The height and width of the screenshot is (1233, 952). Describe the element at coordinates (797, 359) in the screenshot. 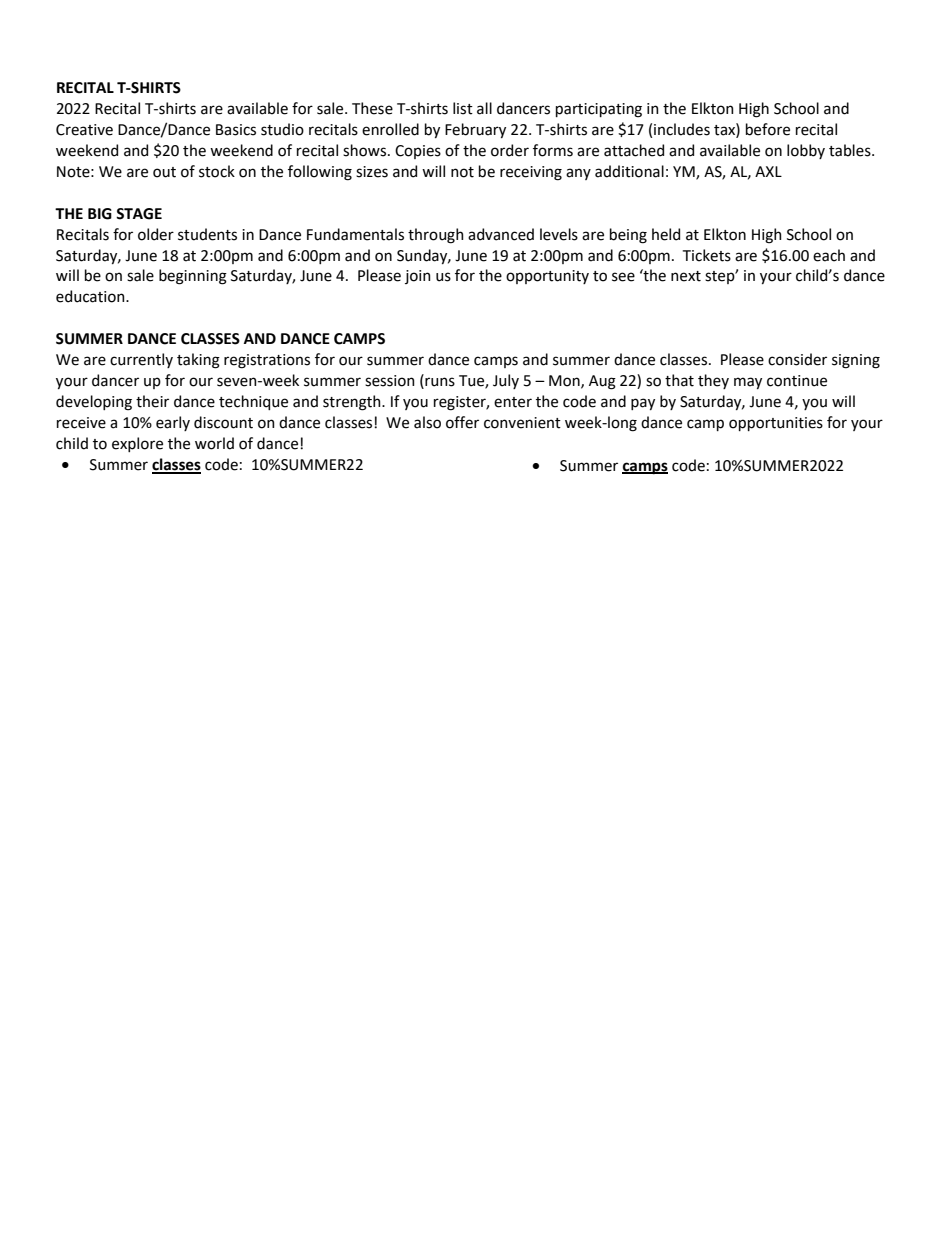

I see `consider` at that location.
